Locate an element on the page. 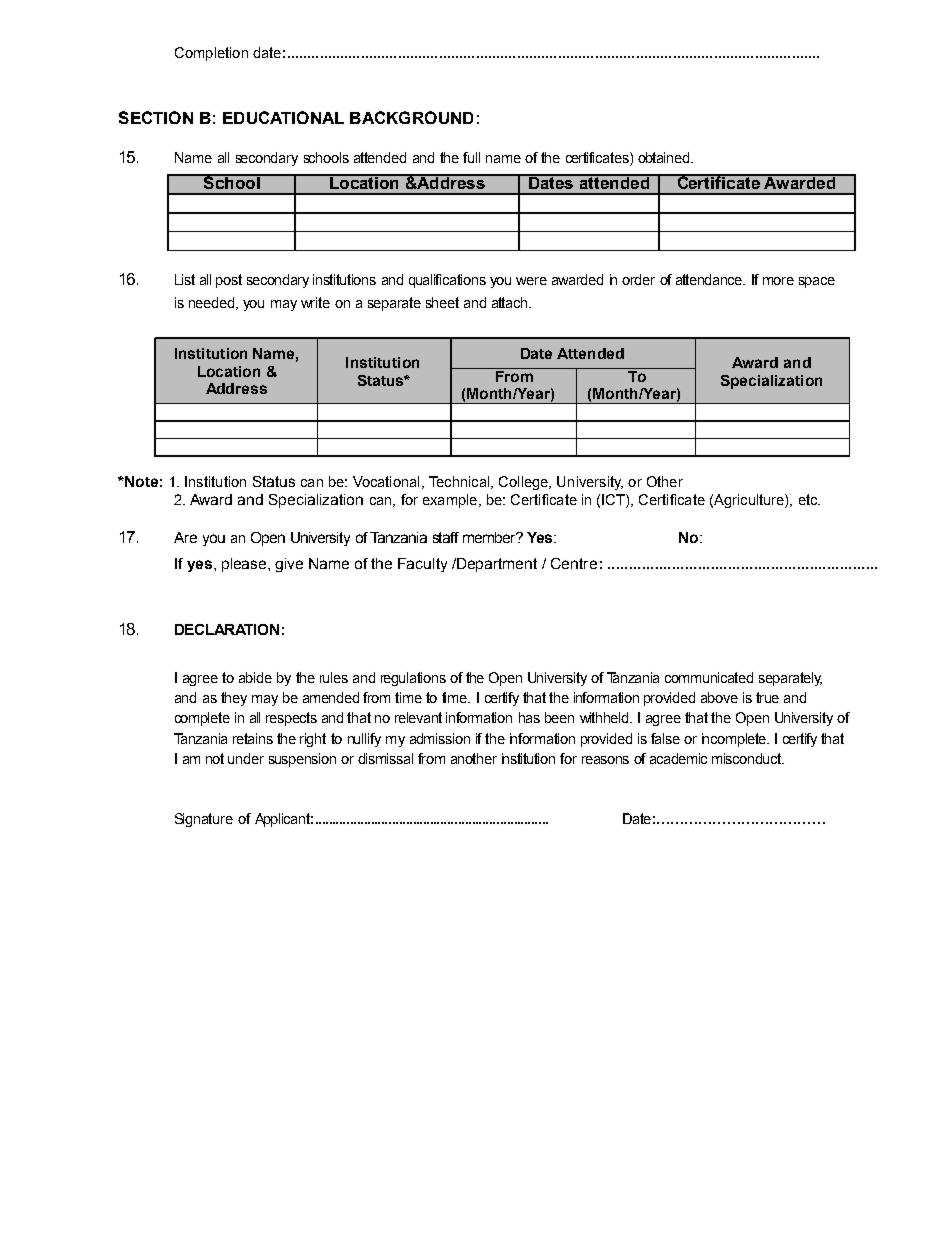 This image has width=952, height=1233. attendance is located at coordinates (710, 279).
